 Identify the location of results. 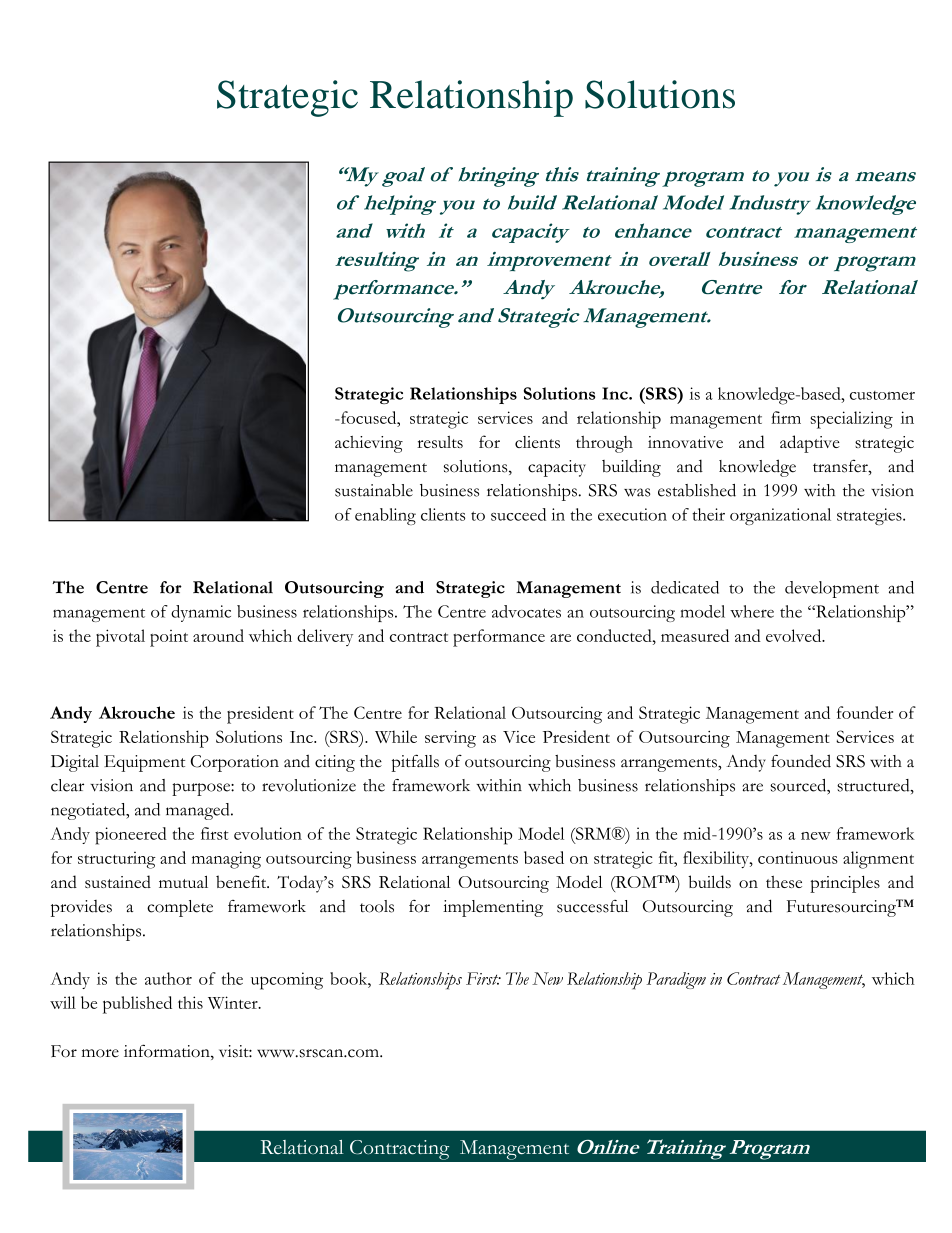
(440, 442).
